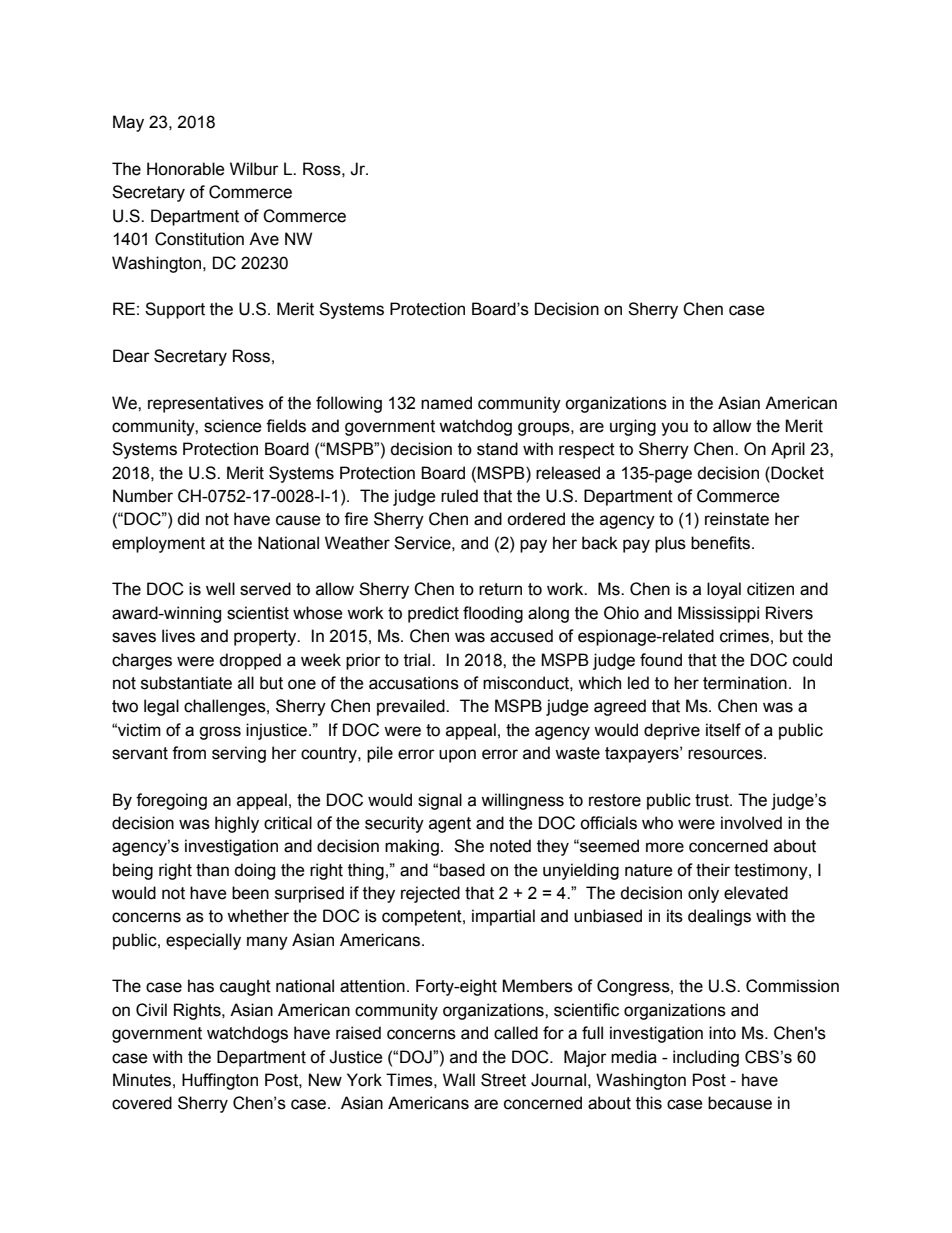 This document has height=1233, width=952. What do you see at coordinates (220, 1081) in the document?
I see `Huffington` at bounding box center [220, 1081].
